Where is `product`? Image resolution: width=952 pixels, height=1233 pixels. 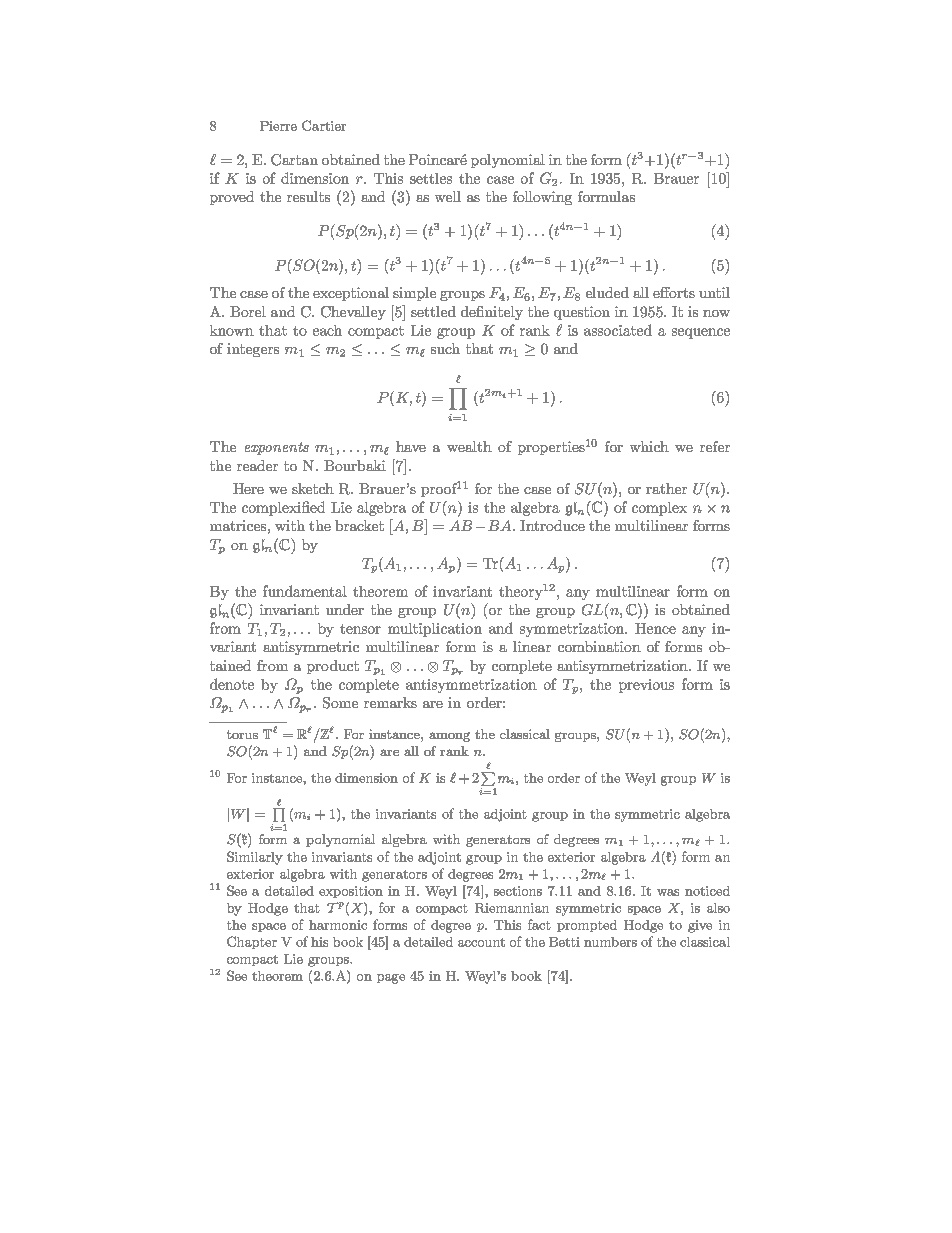
product is located at coordinates (333, 667).
